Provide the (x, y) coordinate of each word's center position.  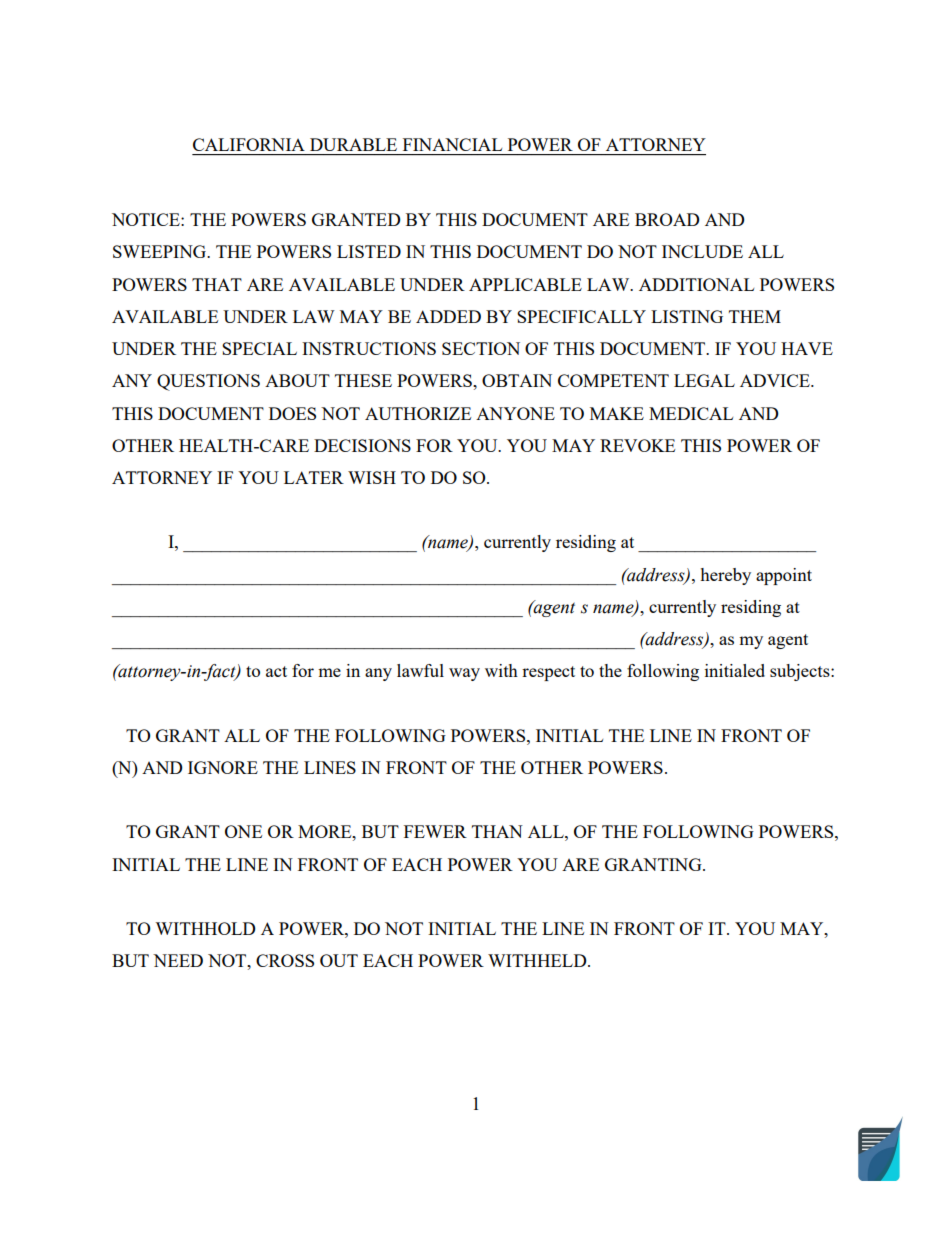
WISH (372, 477)
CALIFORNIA (249, 144)
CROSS (285, 960)
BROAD (667, 219)
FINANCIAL (452, 144)
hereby (725, 576)
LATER (314, 477)
